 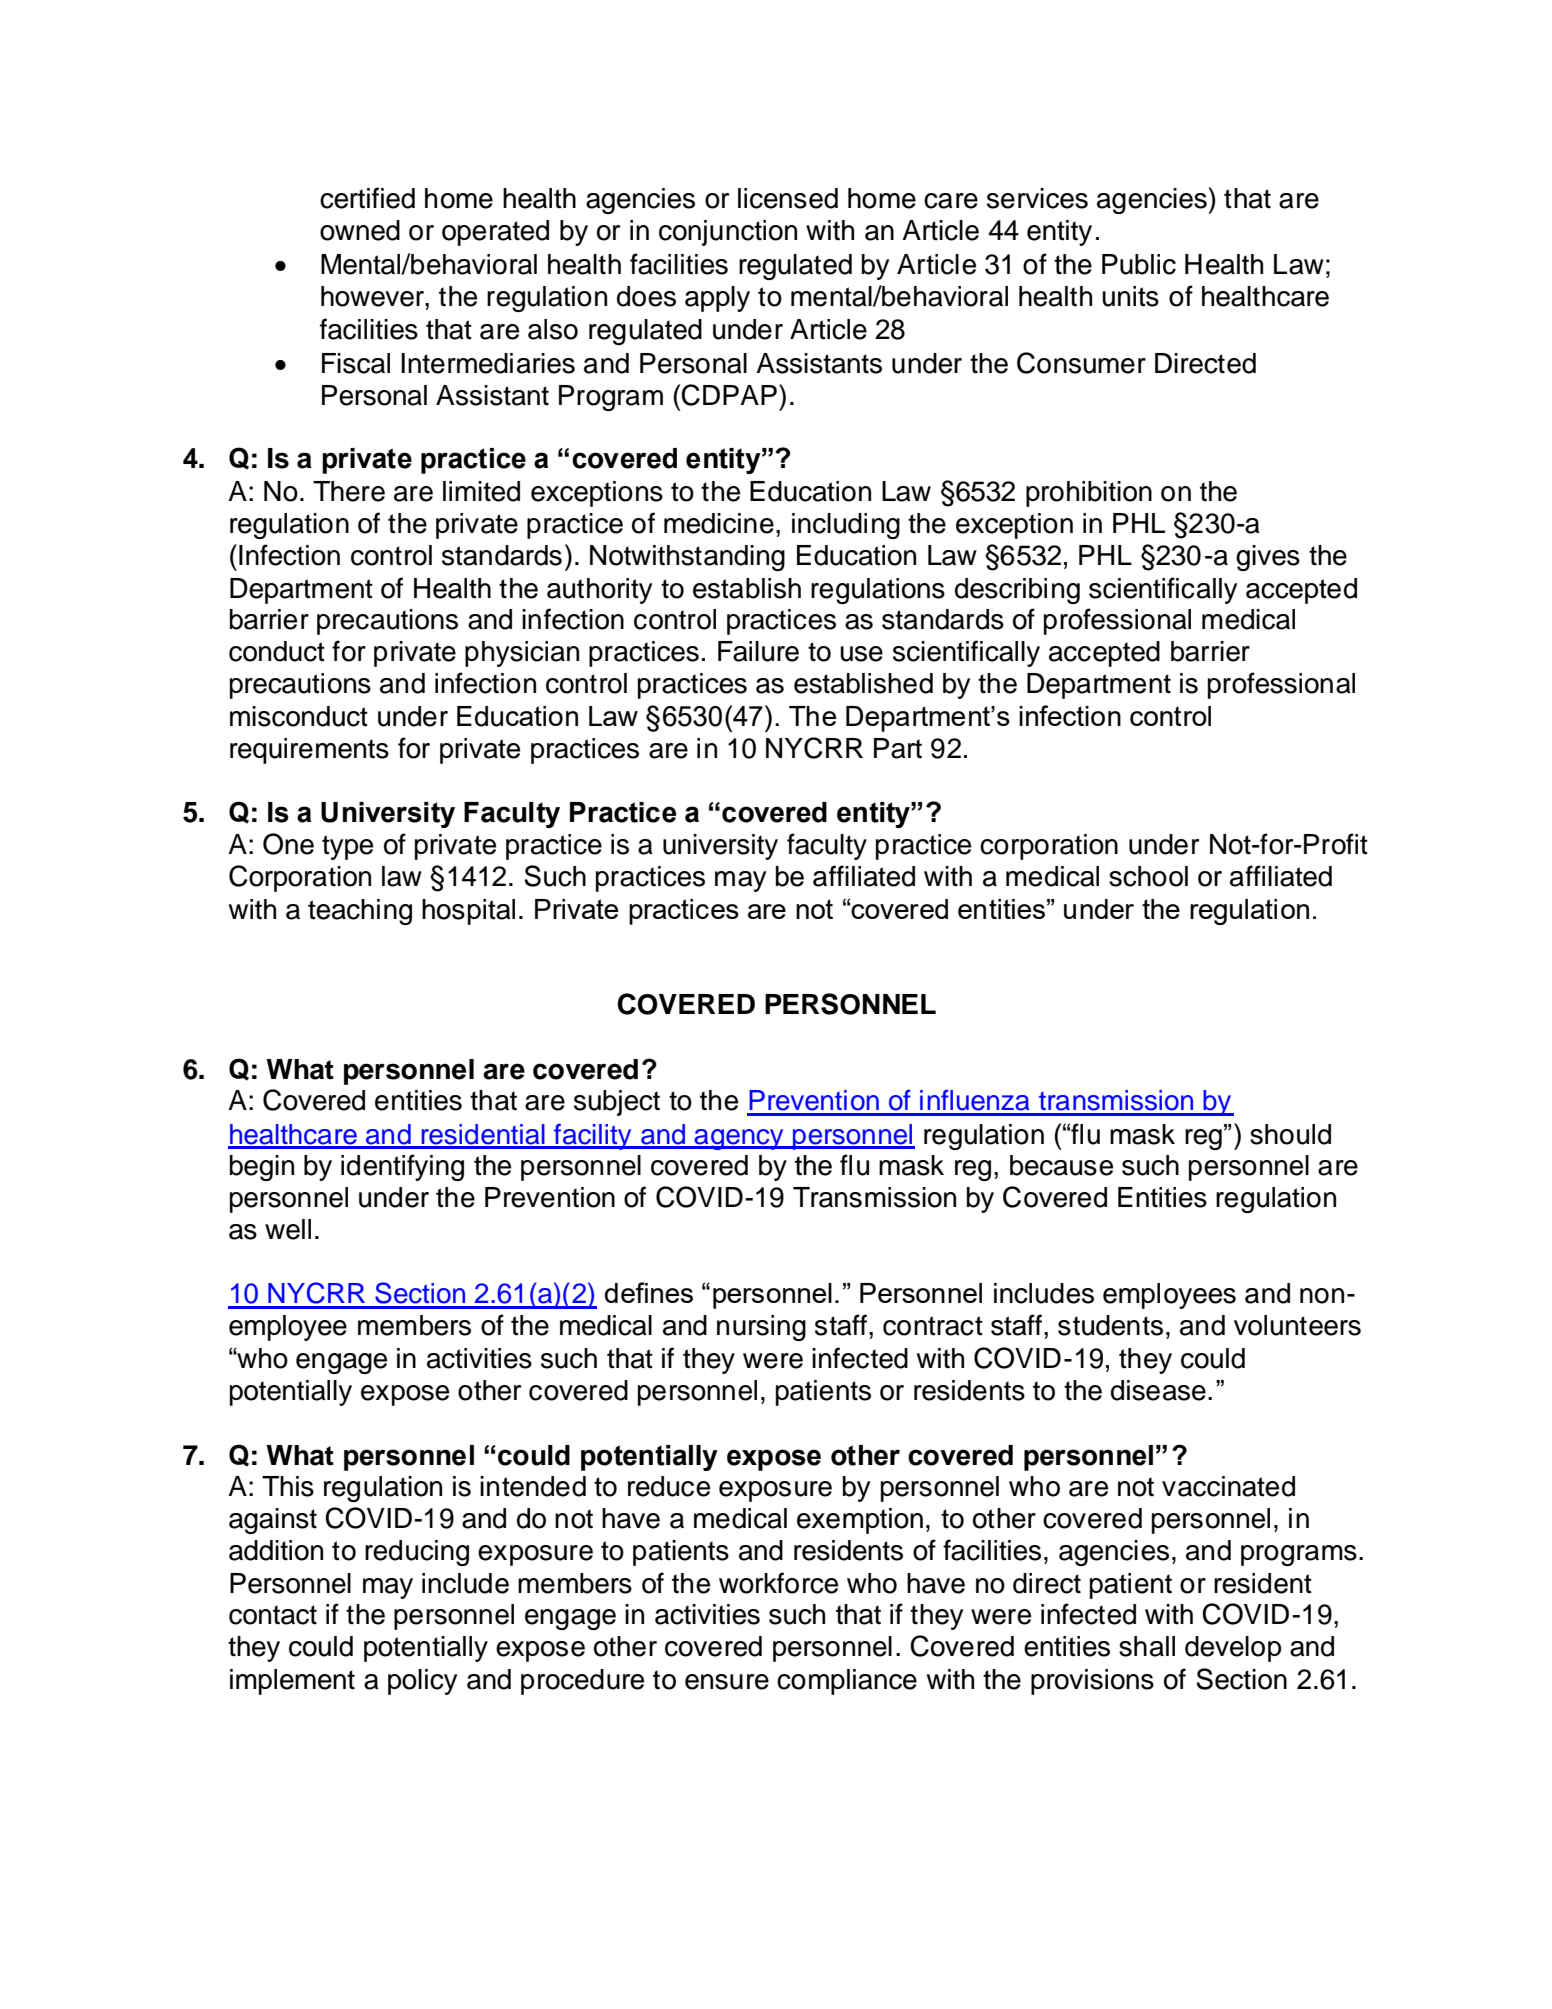 What do you see at coordinates (728, 233) in the screenshot?
I see `conjunction` at bounding box center [728, 233].
